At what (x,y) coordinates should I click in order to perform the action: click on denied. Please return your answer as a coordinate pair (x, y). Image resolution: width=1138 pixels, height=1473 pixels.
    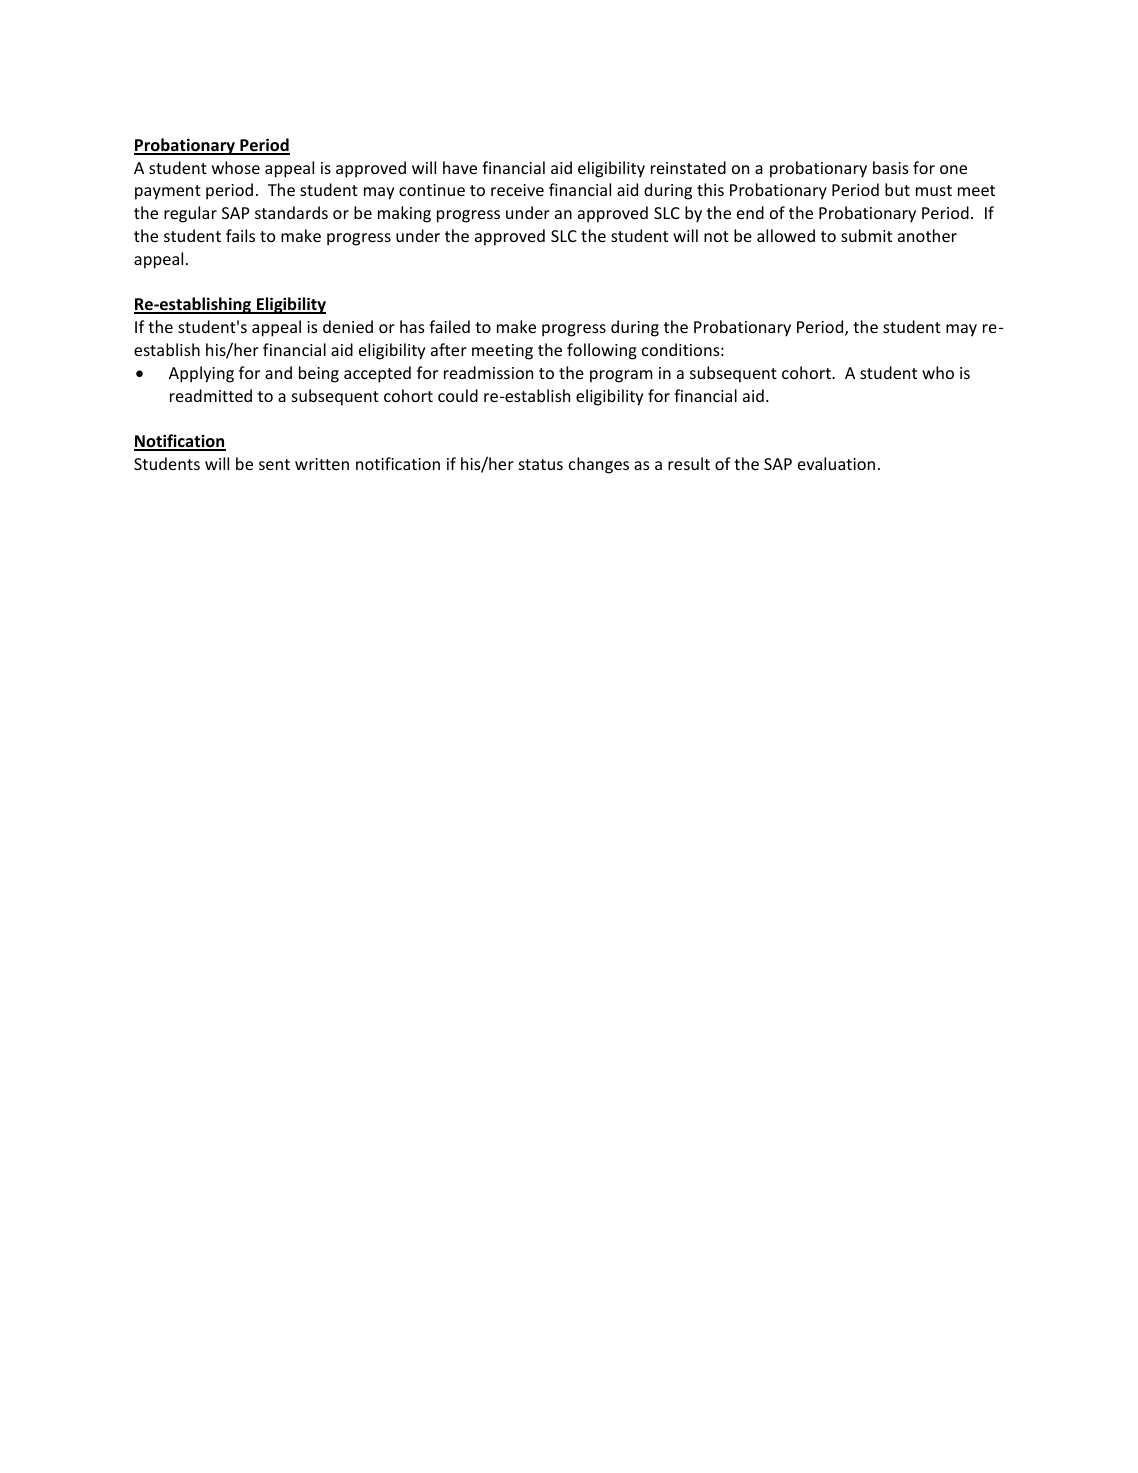
    Looking at the image, I should click on (348, 326).
